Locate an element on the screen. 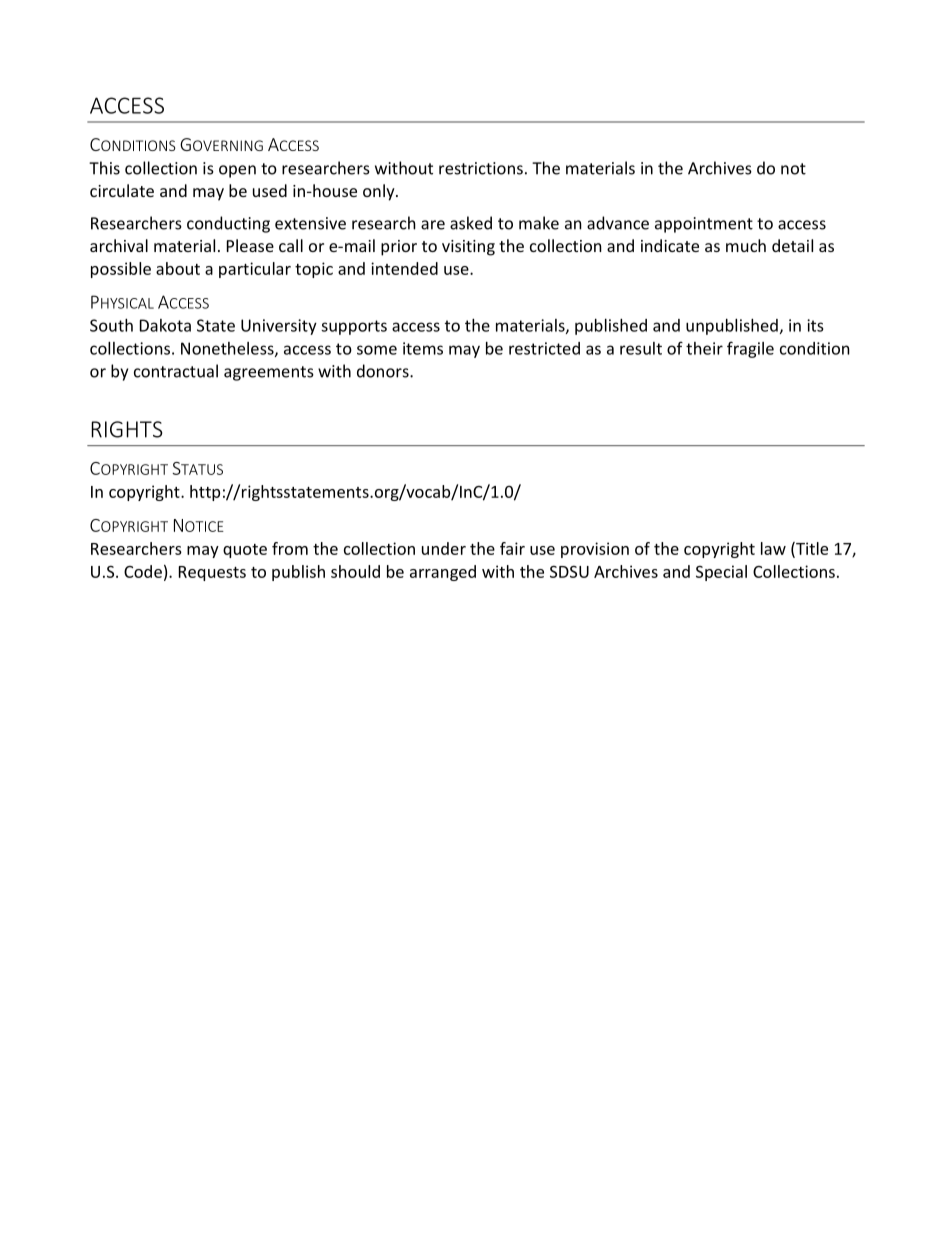 This screenshot has height=1233, width=952. law is located at coordinates (773, 548).
